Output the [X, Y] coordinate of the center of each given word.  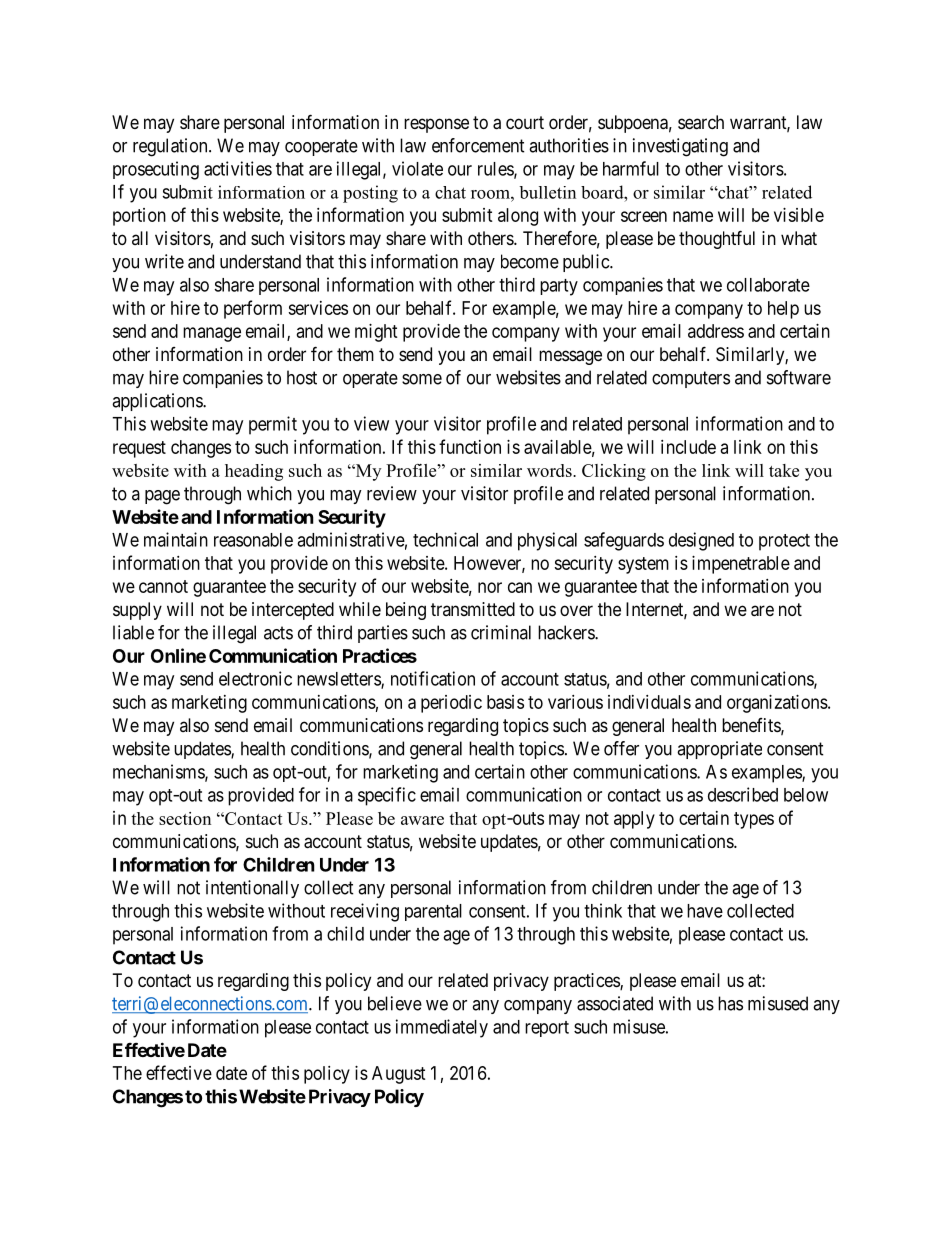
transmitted [473, 609]
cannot [163, 586]
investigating [680, 147]
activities [238, 168]
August [399, 1075]
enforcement [478, 145]
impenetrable [741, 565]
